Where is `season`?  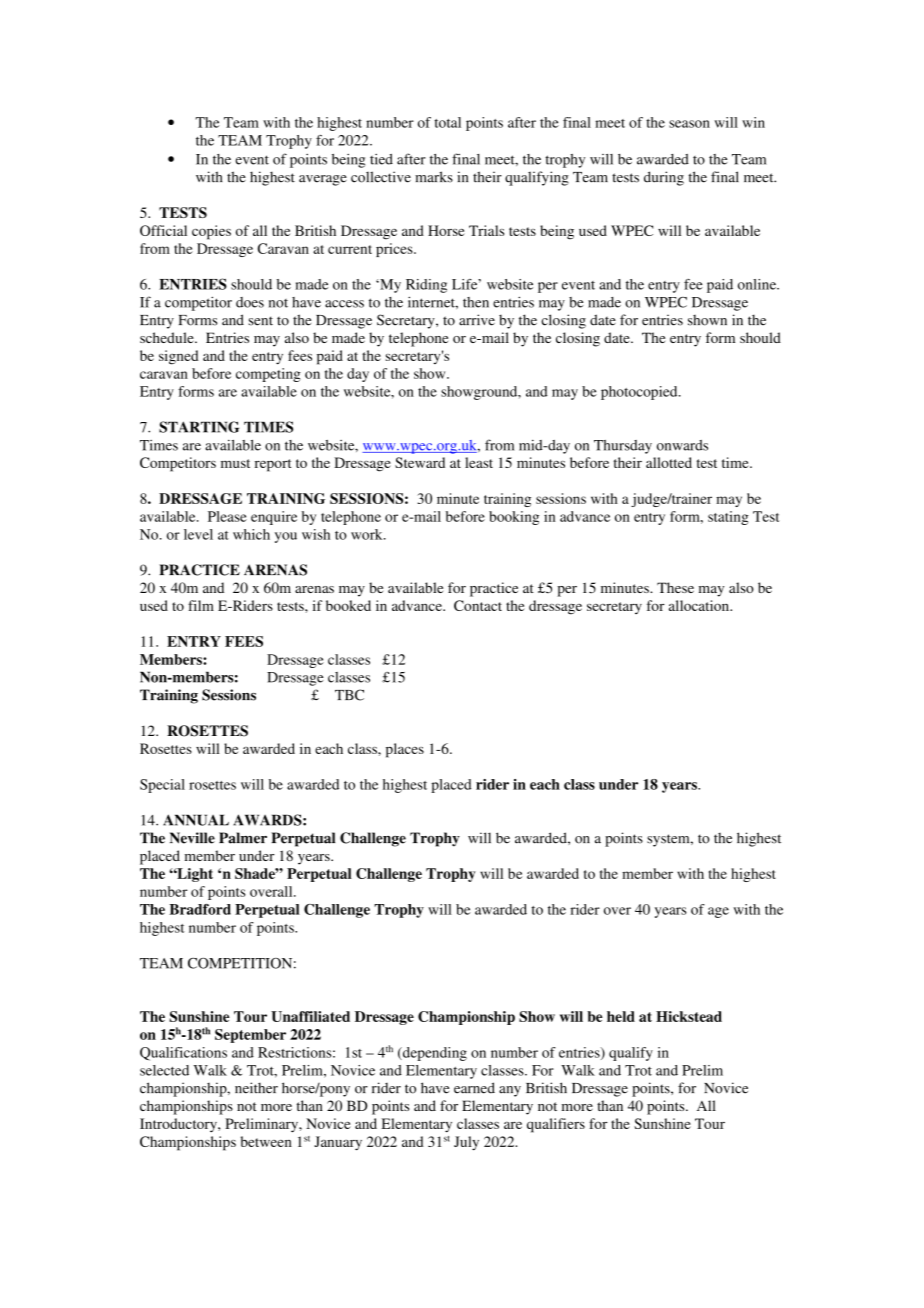 season is located at coordinates (689, 124).
